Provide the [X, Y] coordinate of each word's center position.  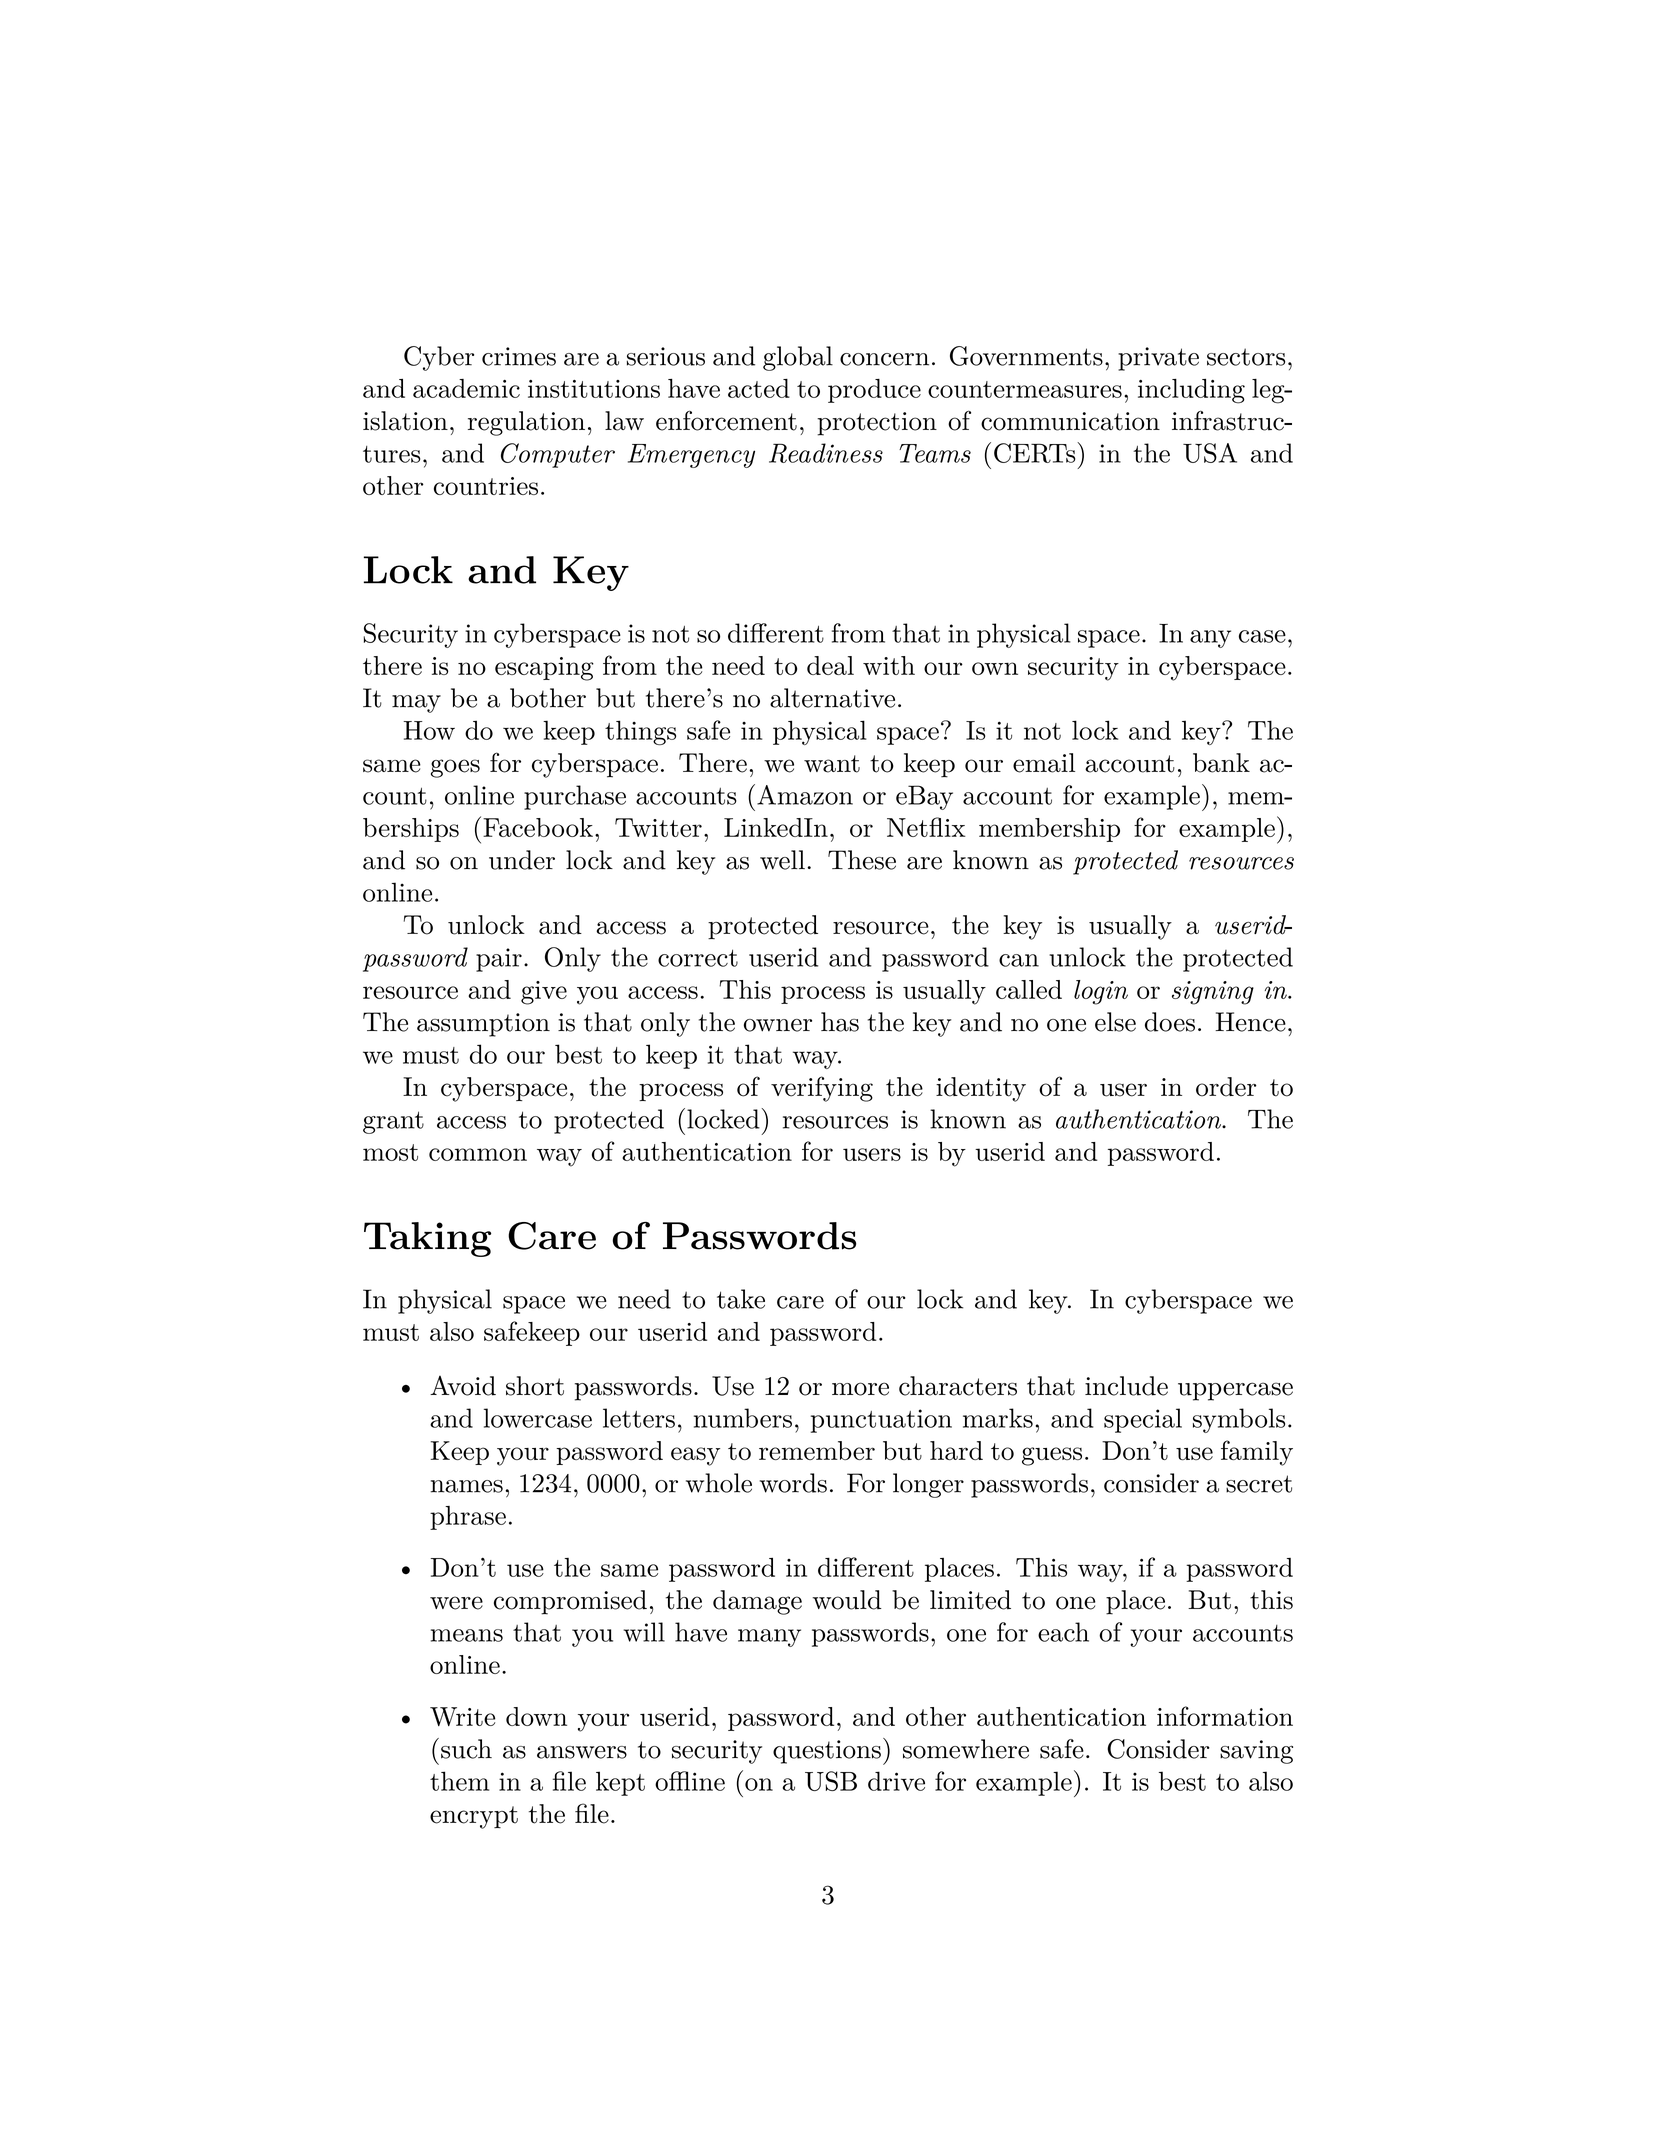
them [459, 1781]
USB [831, 1781]
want [832, 764]
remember [817, 1450]
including [1191, 391]
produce [874, 391]
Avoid [463, 1386]
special [1143, 1420]
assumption [483, 1025]
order [1226, 1087]
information [1225, 1716]
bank [1221, 763]
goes [455, 768]
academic [466, 388]
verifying [822, 1089]
